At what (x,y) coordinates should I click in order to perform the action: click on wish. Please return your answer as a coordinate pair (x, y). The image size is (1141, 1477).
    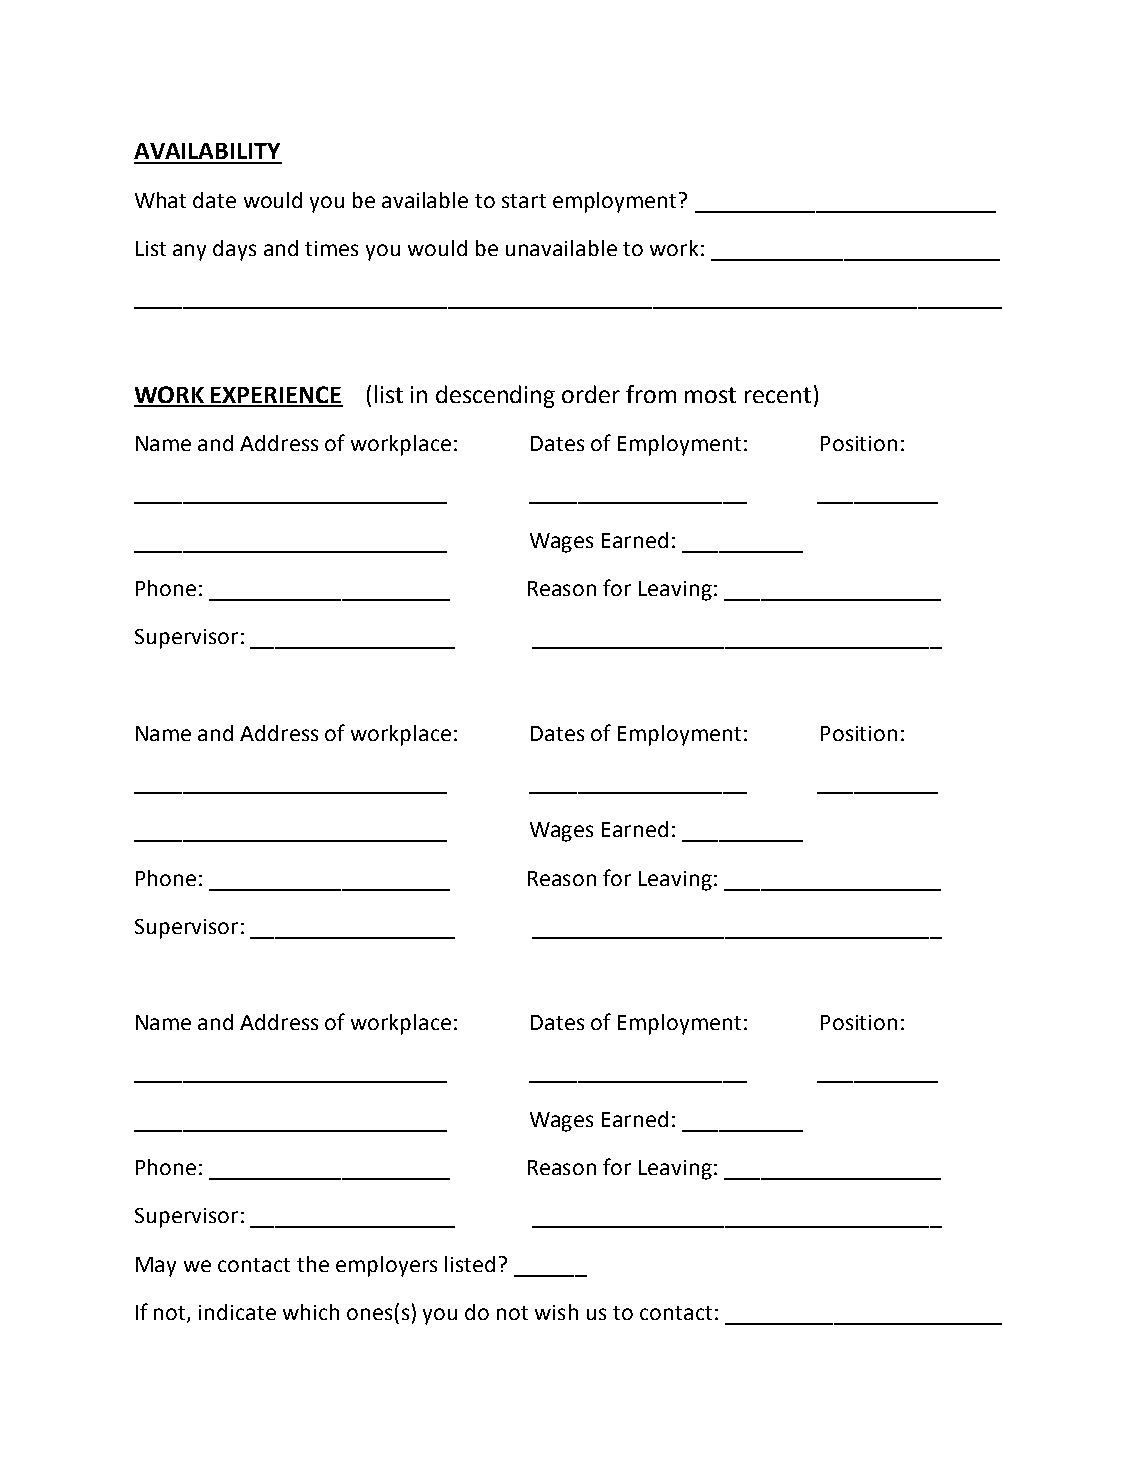
    Looking at the image, I should click on (556, 1312).
